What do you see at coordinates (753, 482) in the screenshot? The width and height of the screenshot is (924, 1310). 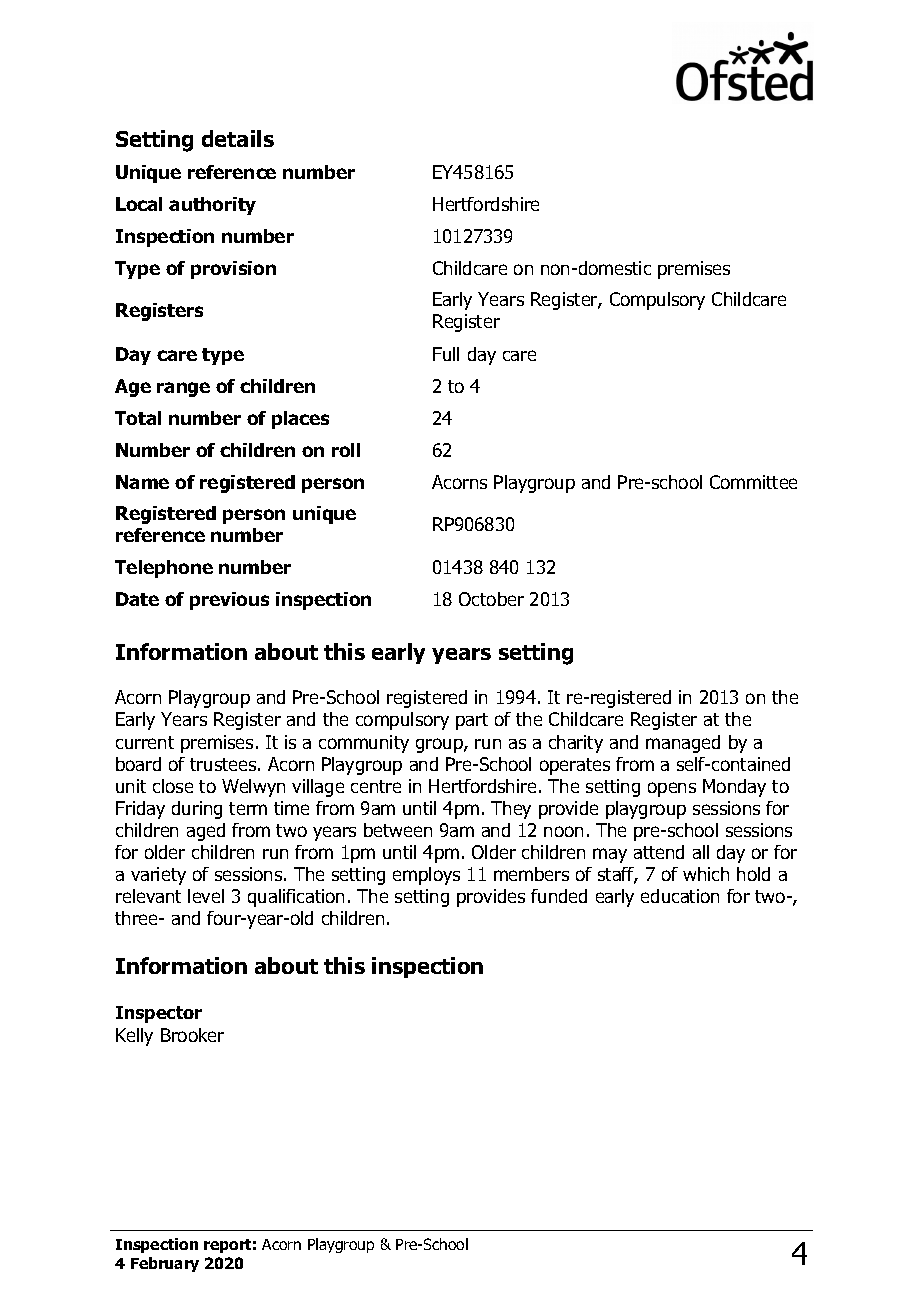 I see `Committee` at bounding box center [753, 482].
